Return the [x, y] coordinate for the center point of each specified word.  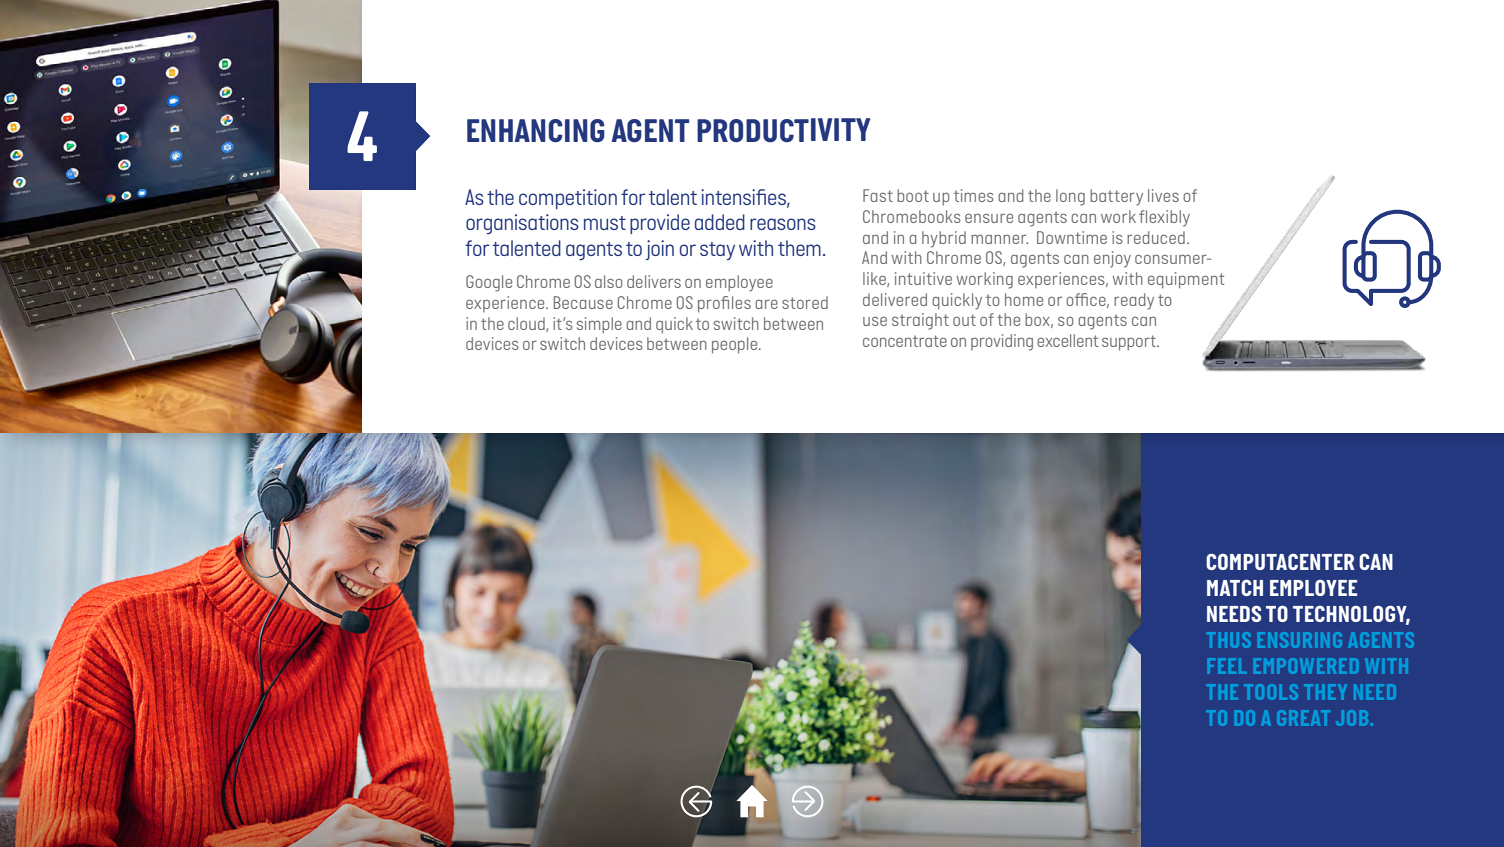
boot [913, 195]
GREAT [1303, 718]
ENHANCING [536, 130]
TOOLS [1271, 692]
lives [1163, 195]
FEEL [1227, 666]
